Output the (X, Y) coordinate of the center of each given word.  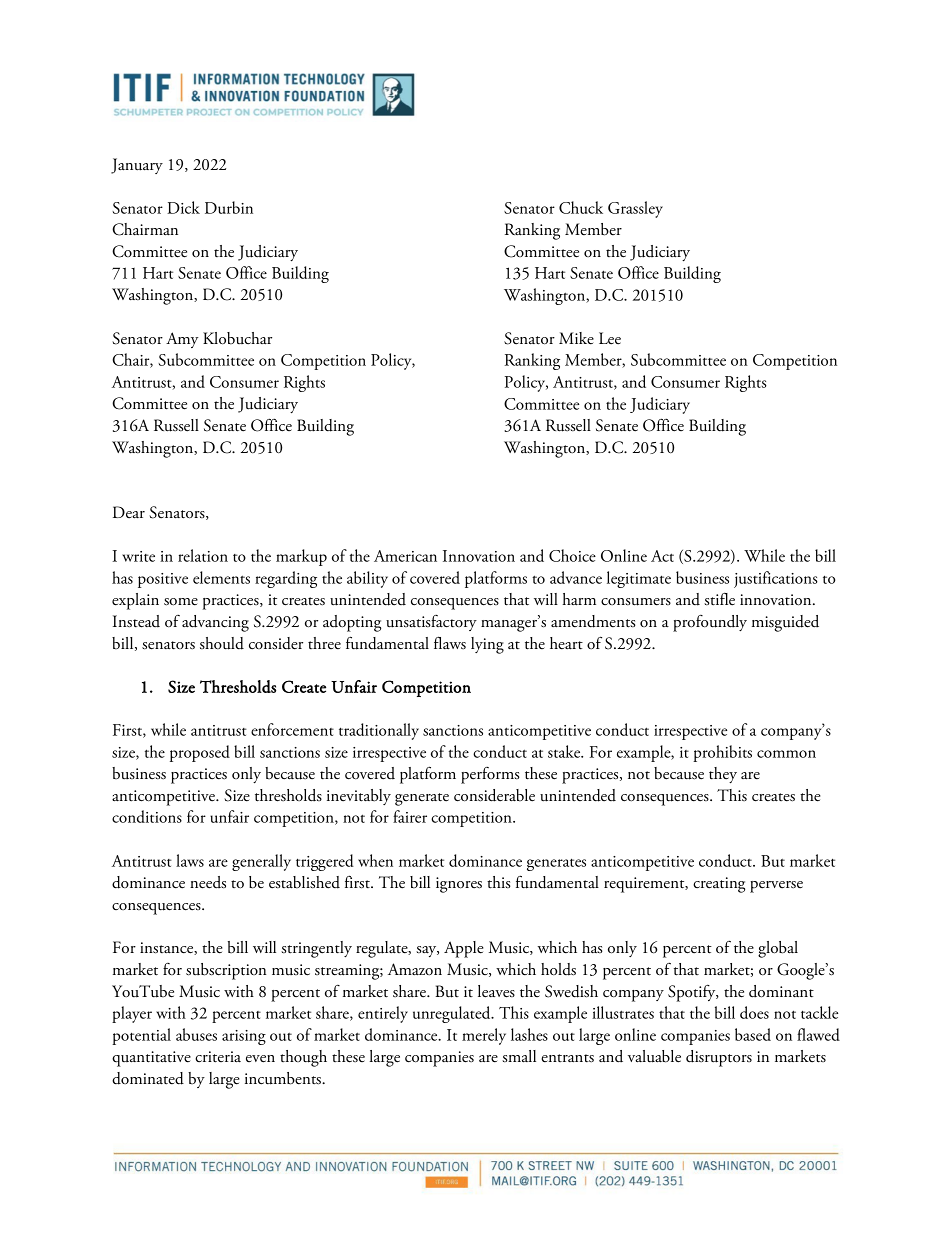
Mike (576, 338)
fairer (410, 816)
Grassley (635, 209)
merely (484, 1036)
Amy (182, 340)
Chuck (581, 207)
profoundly (710, 623)
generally (261, 862)
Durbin (229, 207)
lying (487, 645)
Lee (610, 338)
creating (719, 885)
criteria (218, 1057)
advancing (215, 623)
